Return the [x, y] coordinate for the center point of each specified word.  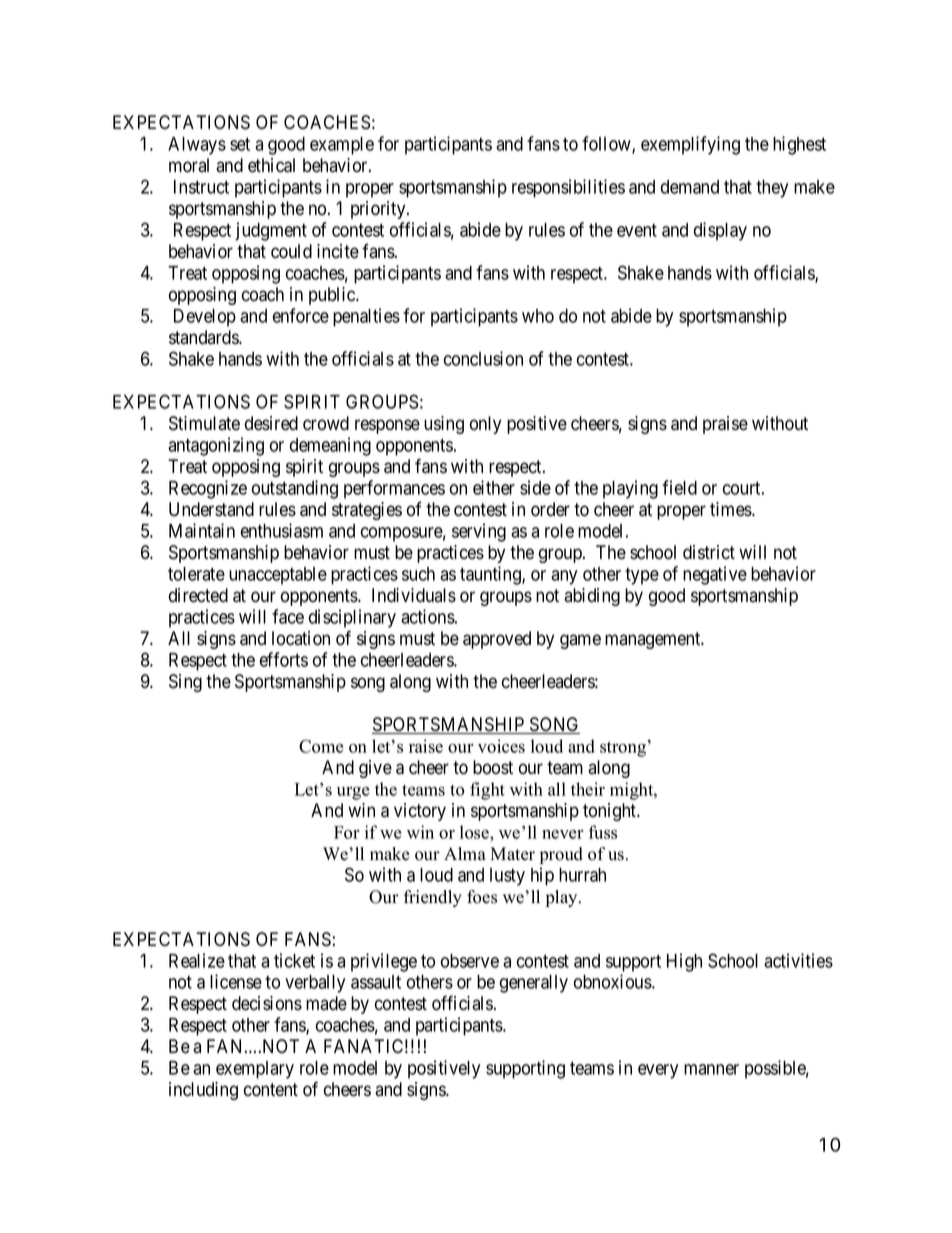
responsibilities [568, 188]
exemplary [255, 1070]
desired [271, 423]
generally [534, 984]
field [679, 487]
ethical [271, 165]
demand [690, 187]
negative [715, 575]
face [288, 616]
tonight [611, 812]
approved [497, 640]
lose [475, 832]
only [485, 425]
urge [353, 793]
